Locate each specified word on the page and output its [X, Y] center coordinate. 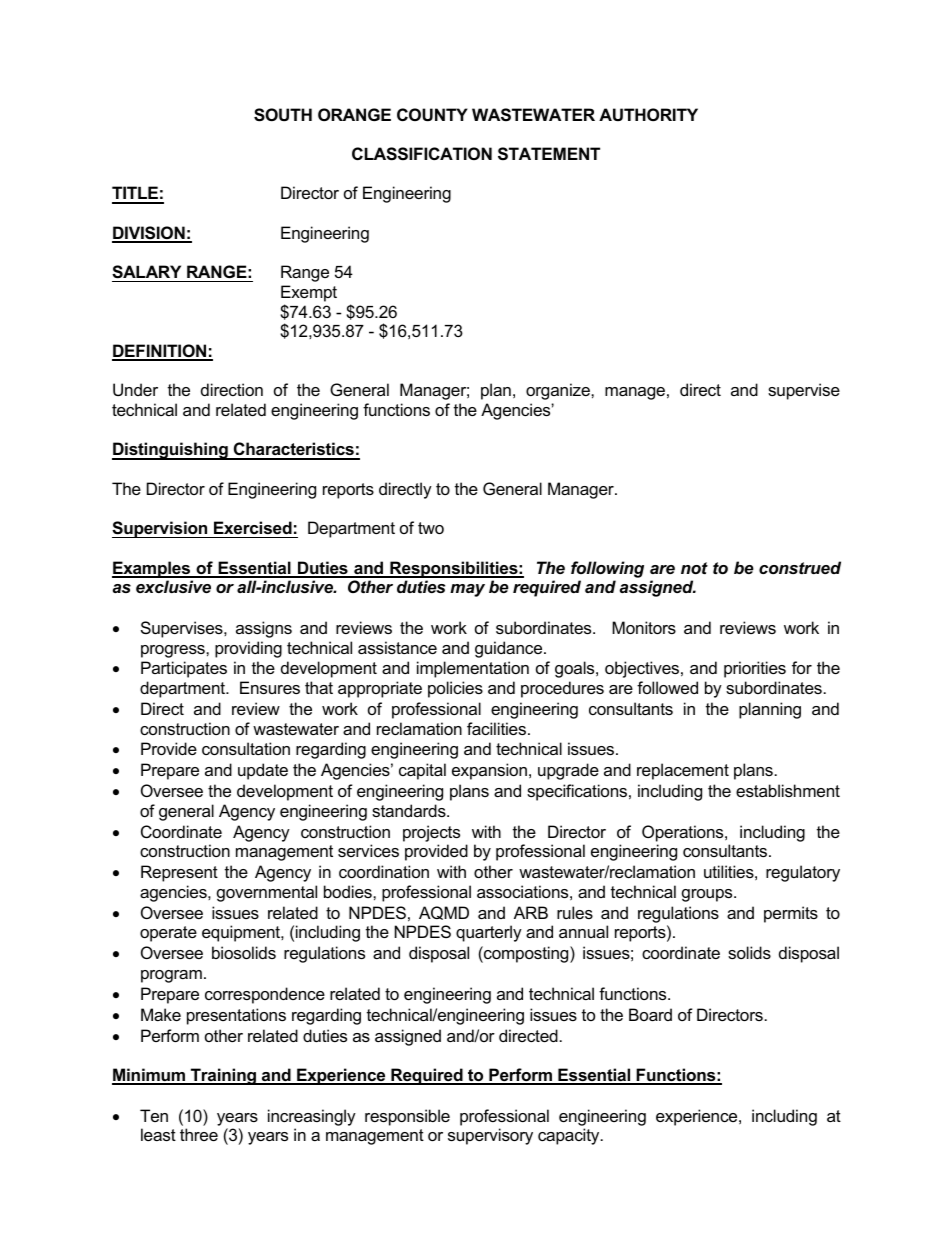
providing [248, 649]
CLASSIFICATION [422, 154]
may [467, 590]
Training [223, 1076]
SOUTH [283, 115]
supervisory [490, 1136]
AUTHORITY [648, 114]
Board [650, 1014]
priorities [755, 669]
